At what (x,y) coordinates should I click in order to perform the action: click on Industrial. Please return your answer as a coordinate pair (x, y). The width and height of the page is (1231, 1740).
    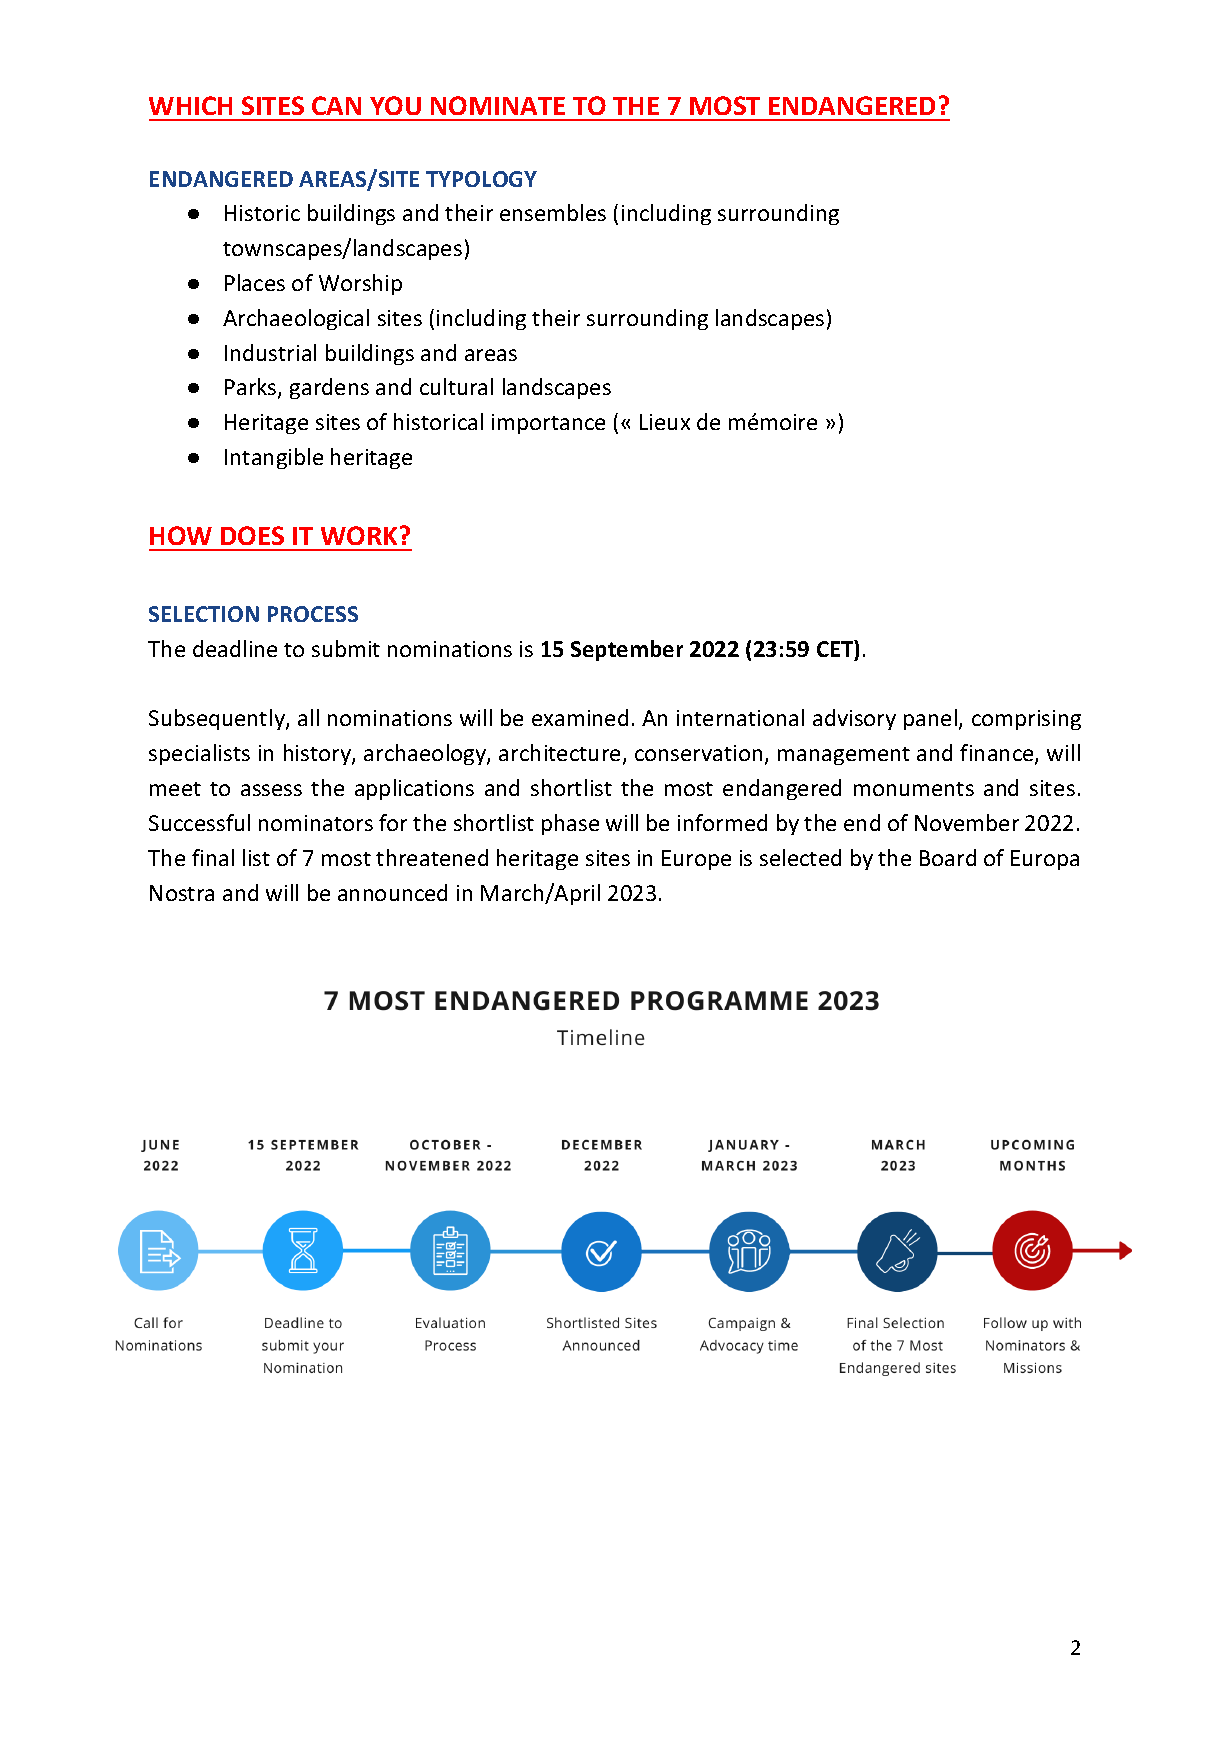
    Looking at the image, I should click on (270, 352).
